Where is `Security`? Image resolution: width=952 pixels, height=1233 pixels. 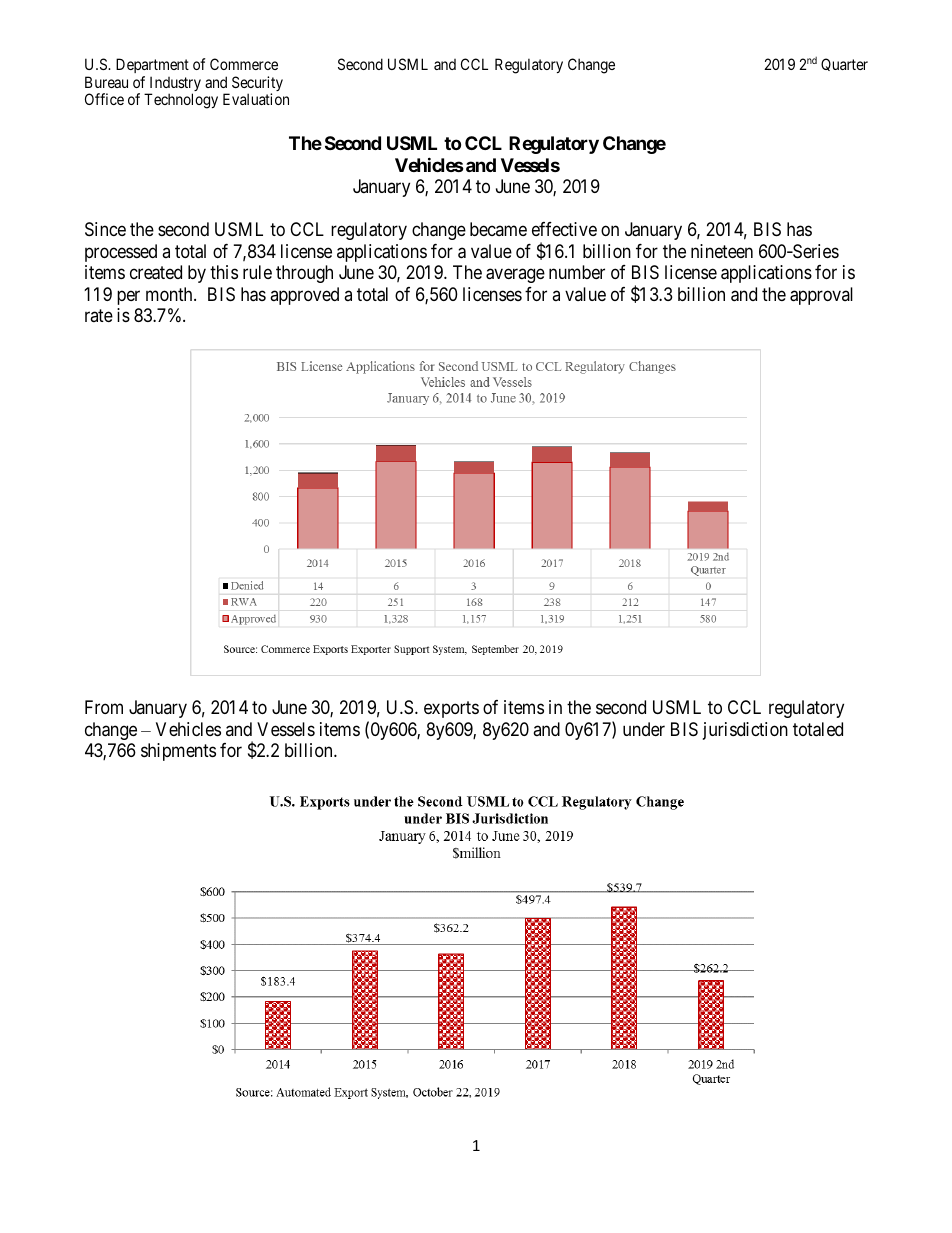
Security is located at coordinates (257, 85).
